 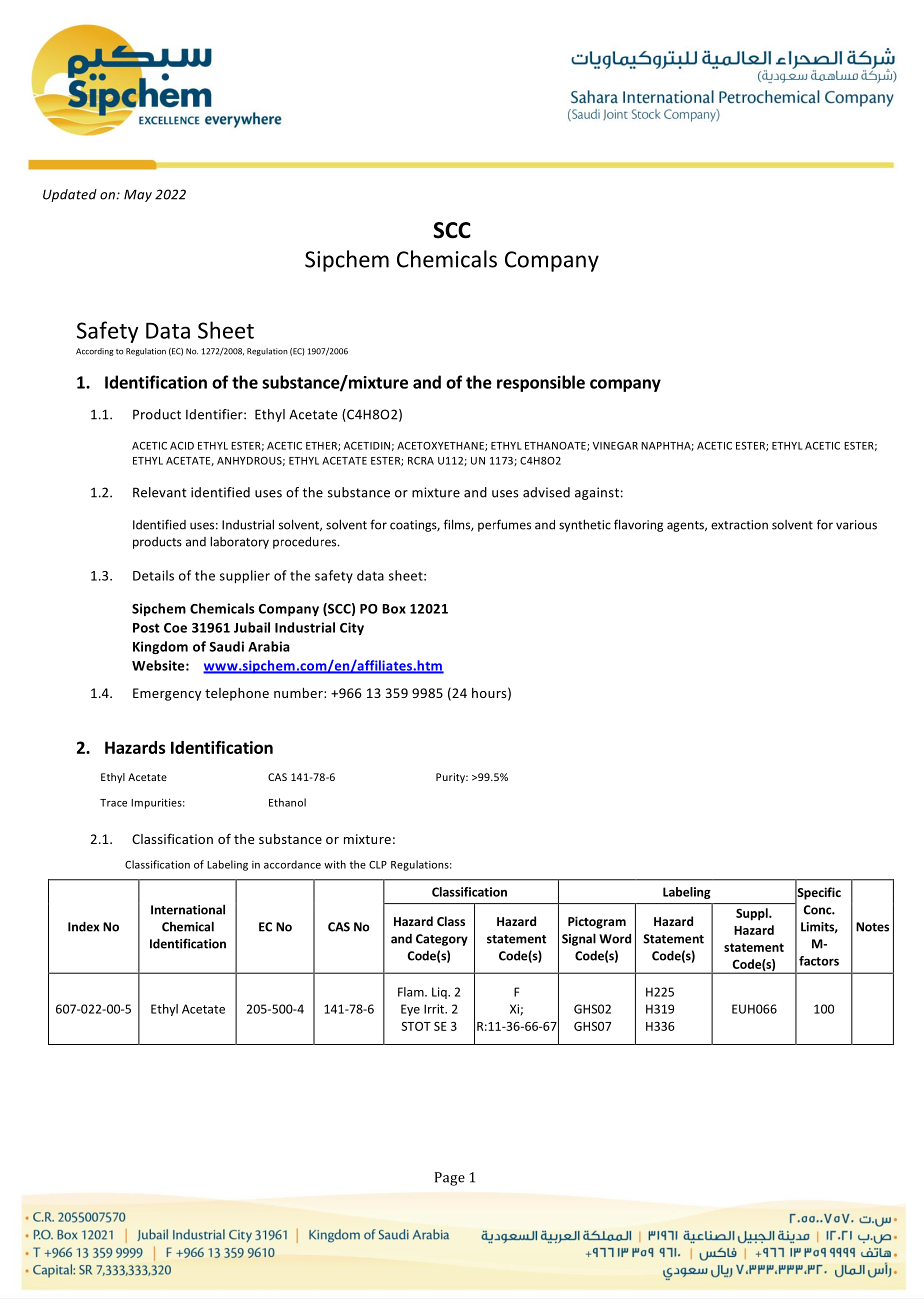 I want to click on May, so click(x=138, y=195).
